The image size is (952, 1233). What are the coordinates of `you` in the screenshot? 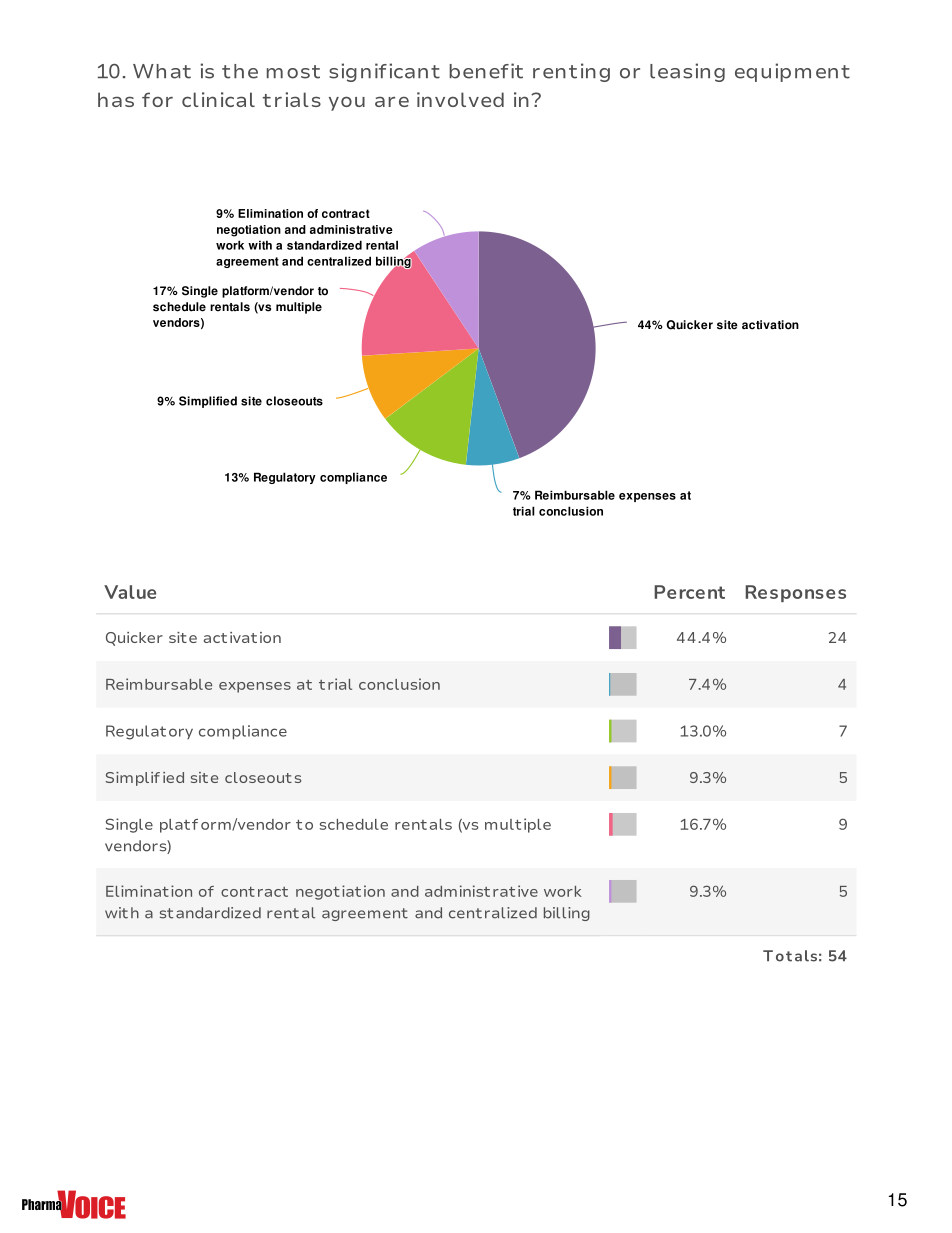 It's located at (347, 103).
